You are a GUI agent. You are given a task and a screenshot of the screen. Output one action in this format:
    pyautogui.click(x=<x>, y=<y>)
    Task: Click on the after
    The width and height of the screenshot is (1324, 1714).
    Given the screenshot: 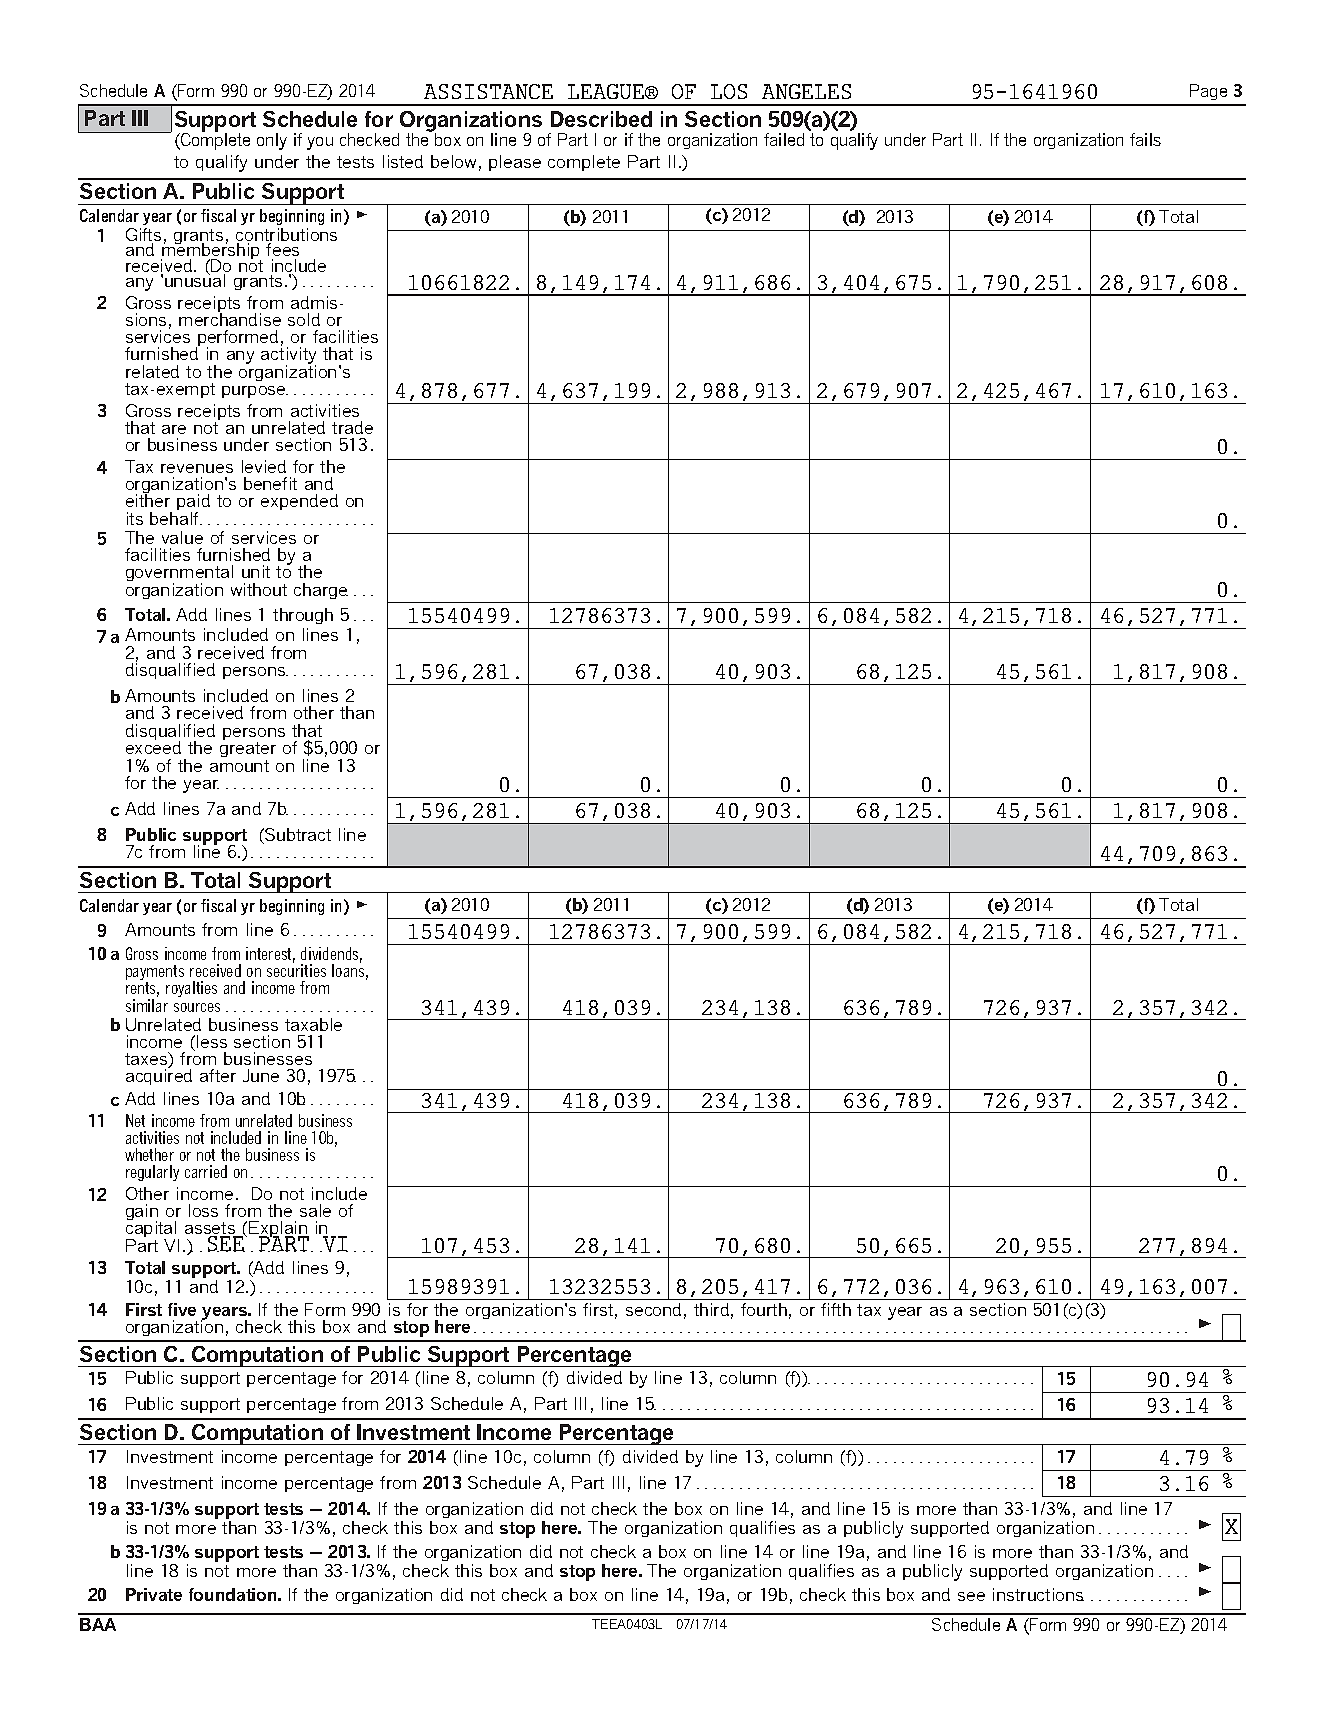 What is the action you would take?
    pyautogui.click(x=218, y=1075)
